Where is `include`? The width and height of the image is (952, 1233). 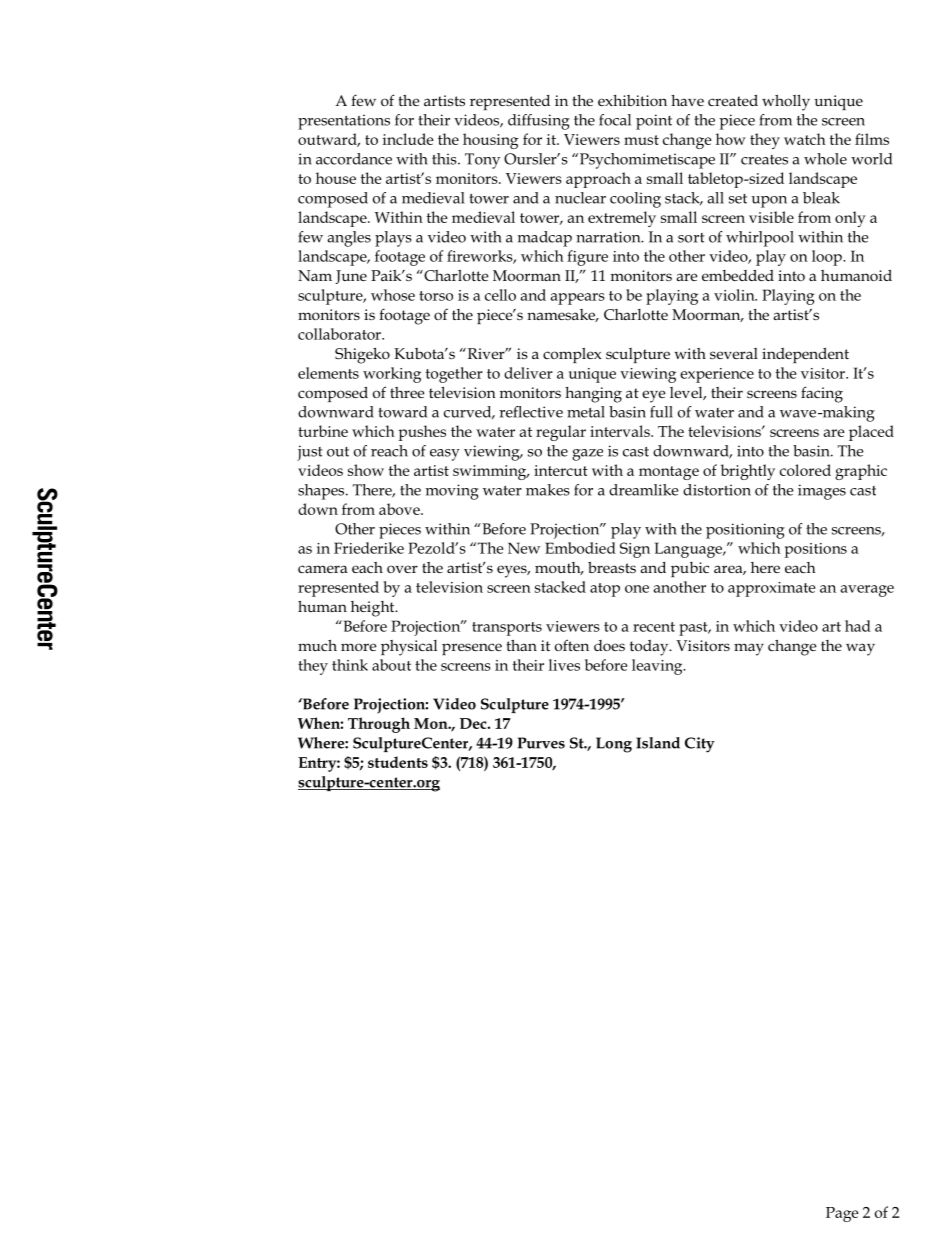
include is located at coordinates (408, 139).
